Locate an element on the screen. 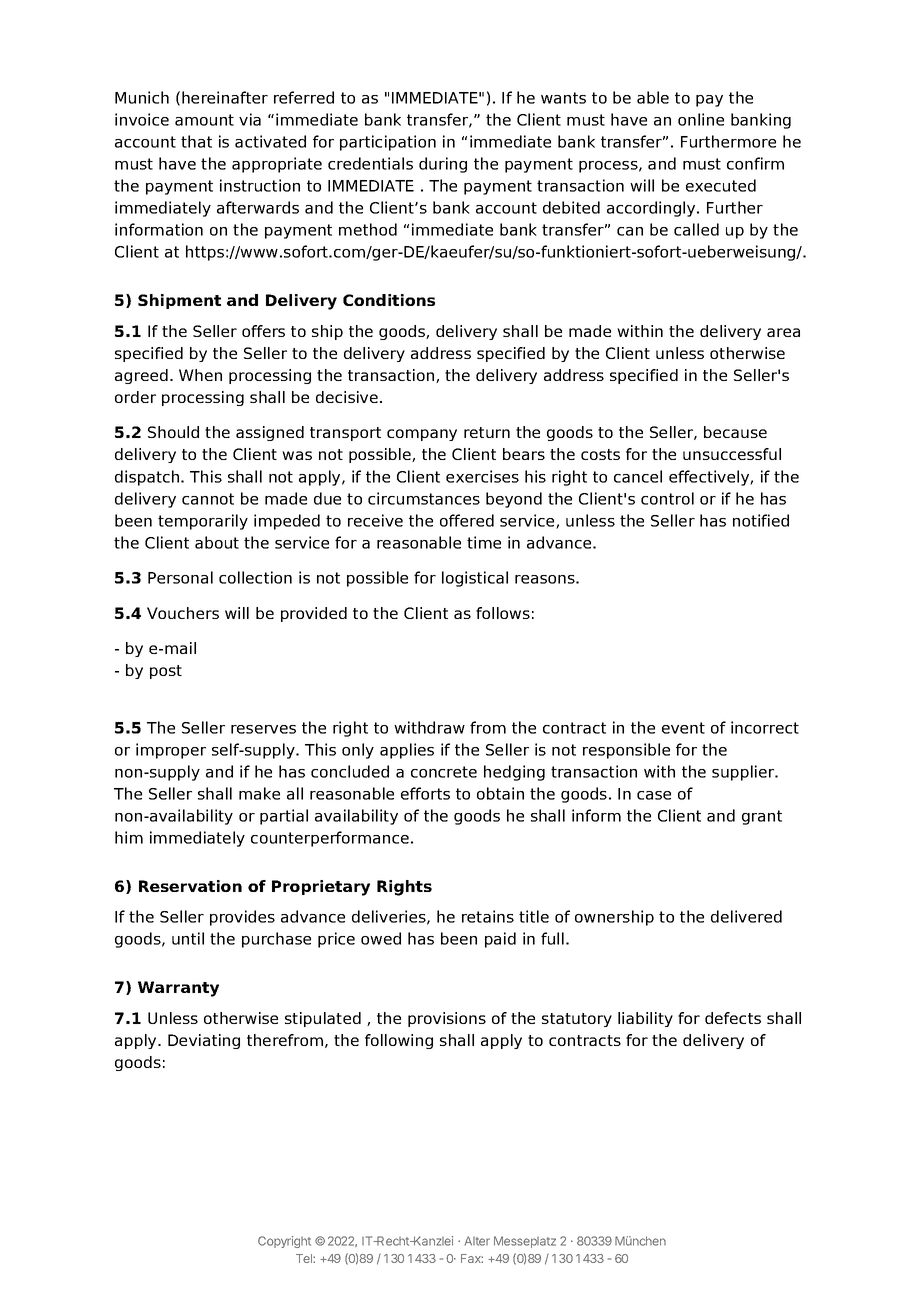 This screenshot has width=924, height=1308. amount is located at coordinates (204, 120).
